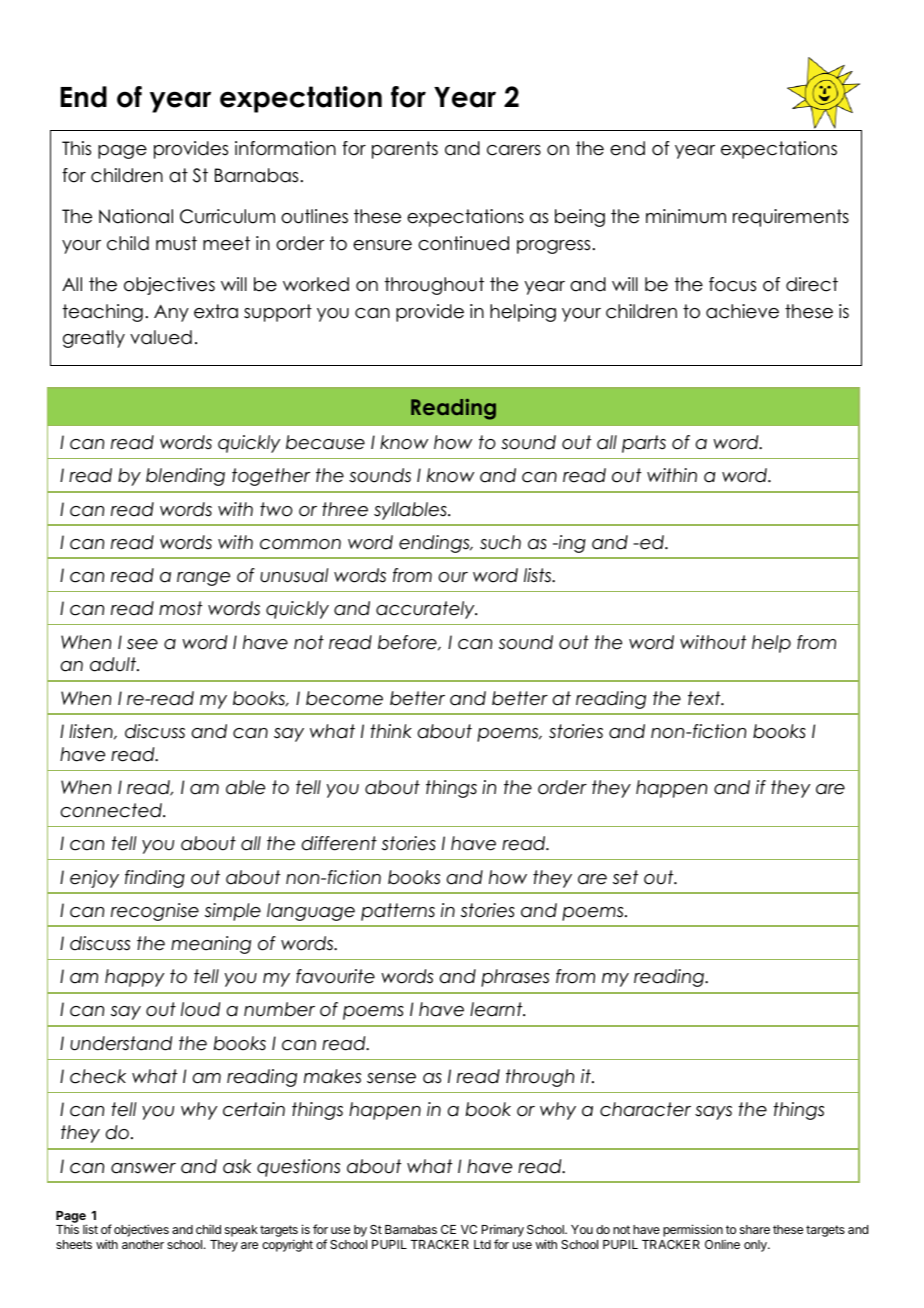  I want to click on minimum, so click(686, 216).
